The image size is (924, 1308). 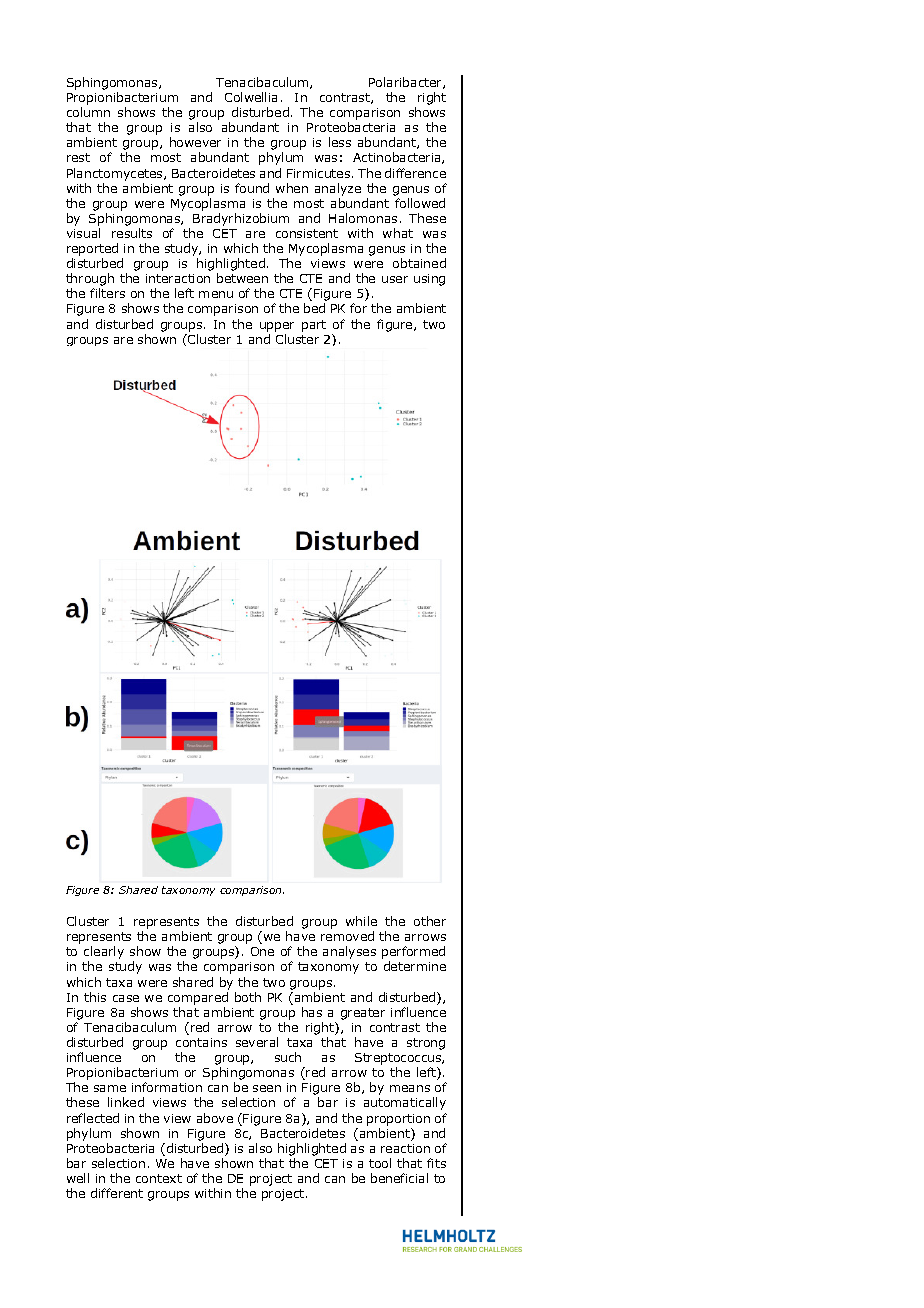 I want to click on found, so click(x=252, y=188).
